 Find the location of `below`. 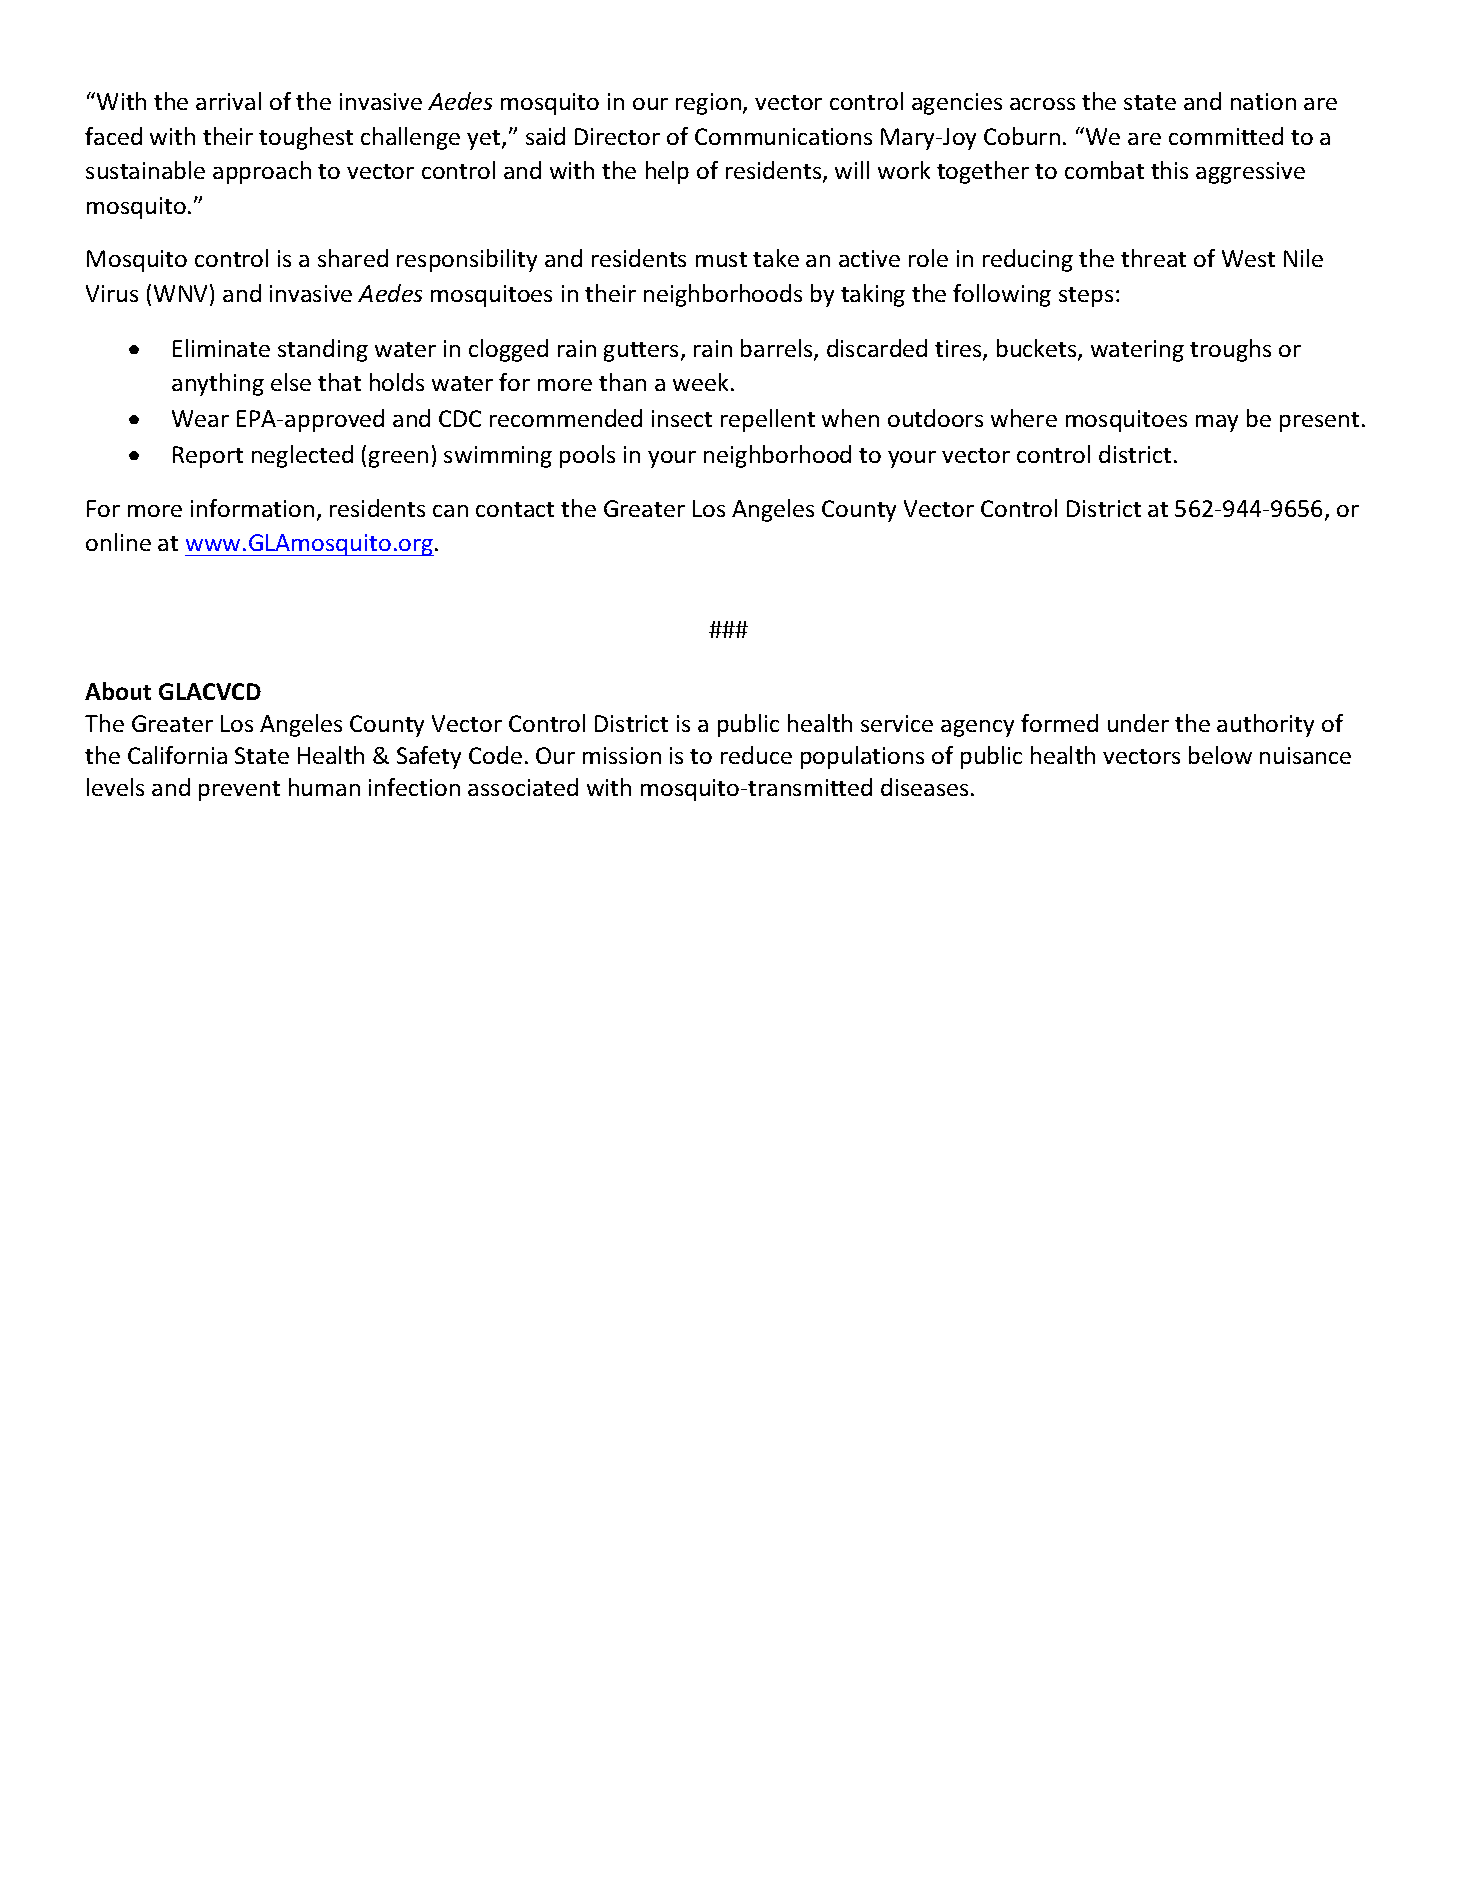

below is located at coordinates (1220, 755).
